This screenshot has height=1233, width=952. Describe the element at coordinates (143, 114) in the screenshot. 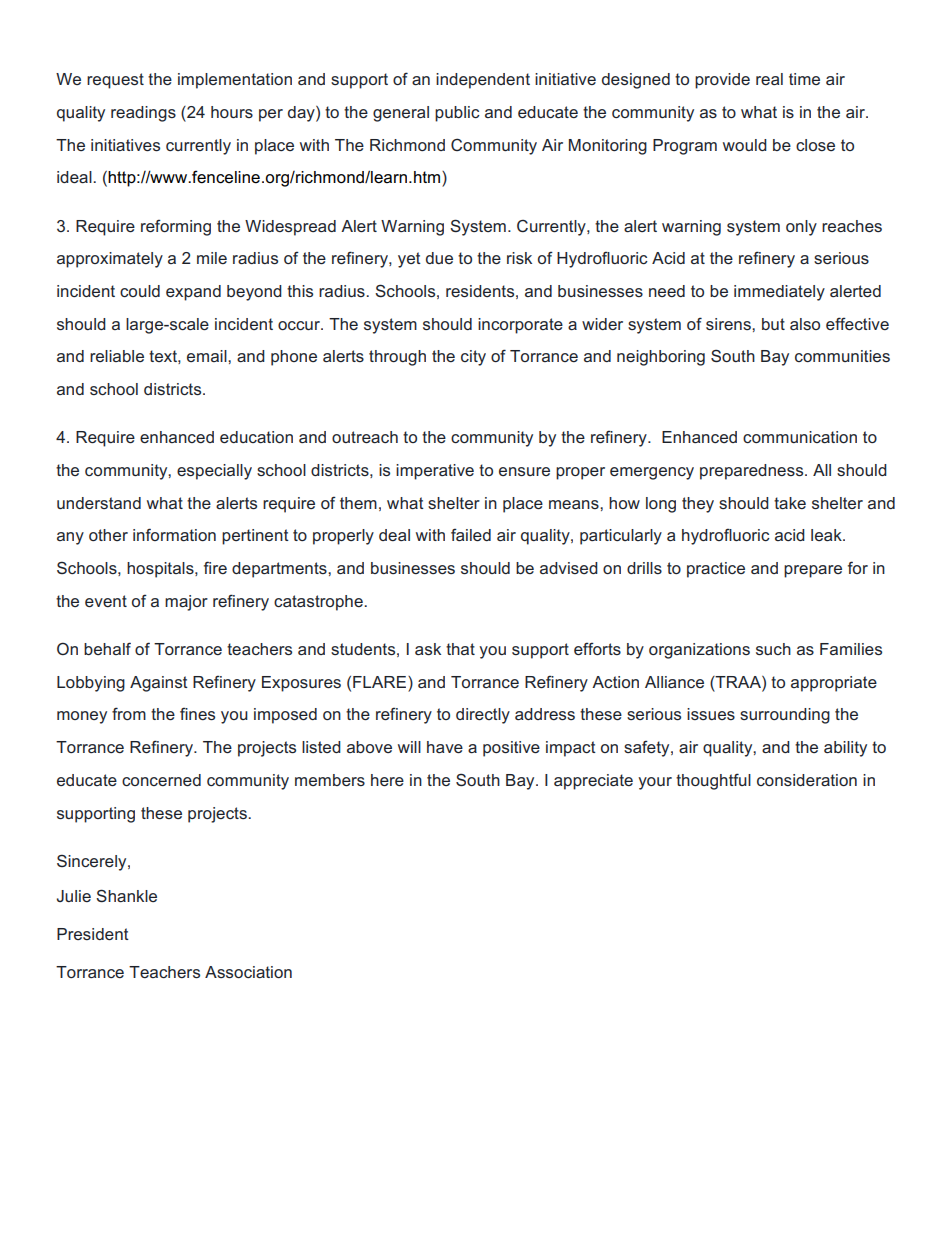

I see `readings` at that location.
